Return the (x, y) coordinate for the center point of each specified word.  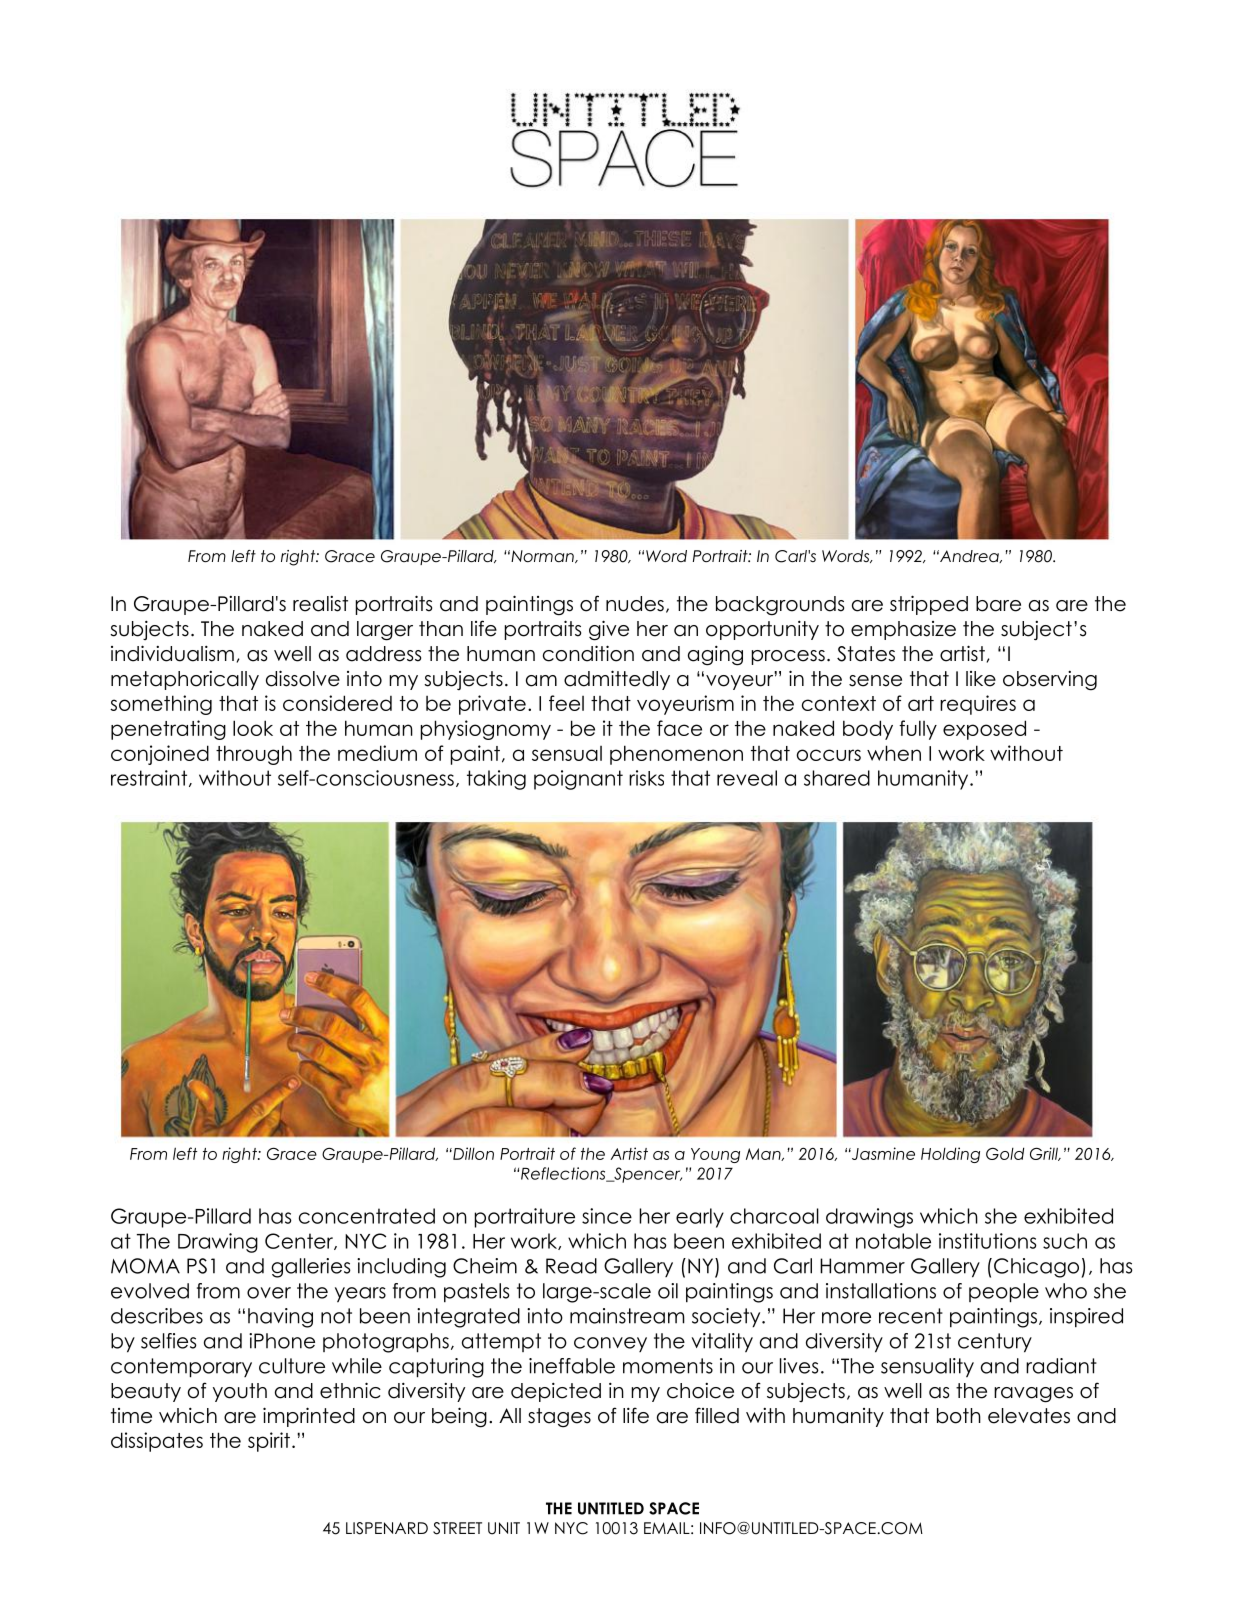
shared (837, 778)
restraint (149, 778)
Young (715, 1155)
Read (571, 1266)
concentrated (367, 1216)
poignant (578, 780)
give (609, 630)
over (269, 1293)
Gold (1005, 1153)
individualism (172, 653)
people (1004, 1293)
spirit (269, 1442)
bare (998, 604)
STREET (457, 1528)
